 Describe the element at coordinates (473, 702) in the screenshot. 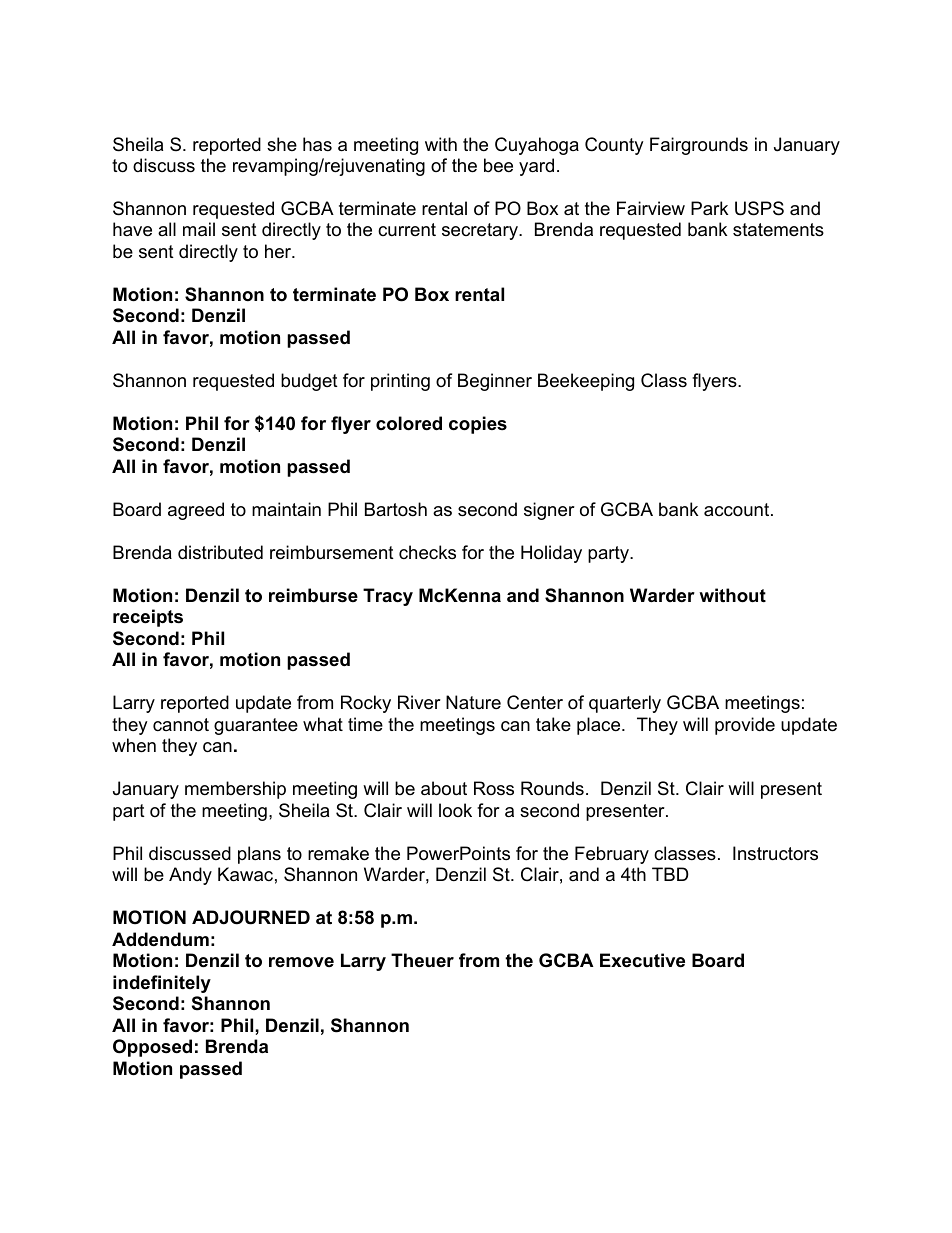

I see `Nature` at that location.
